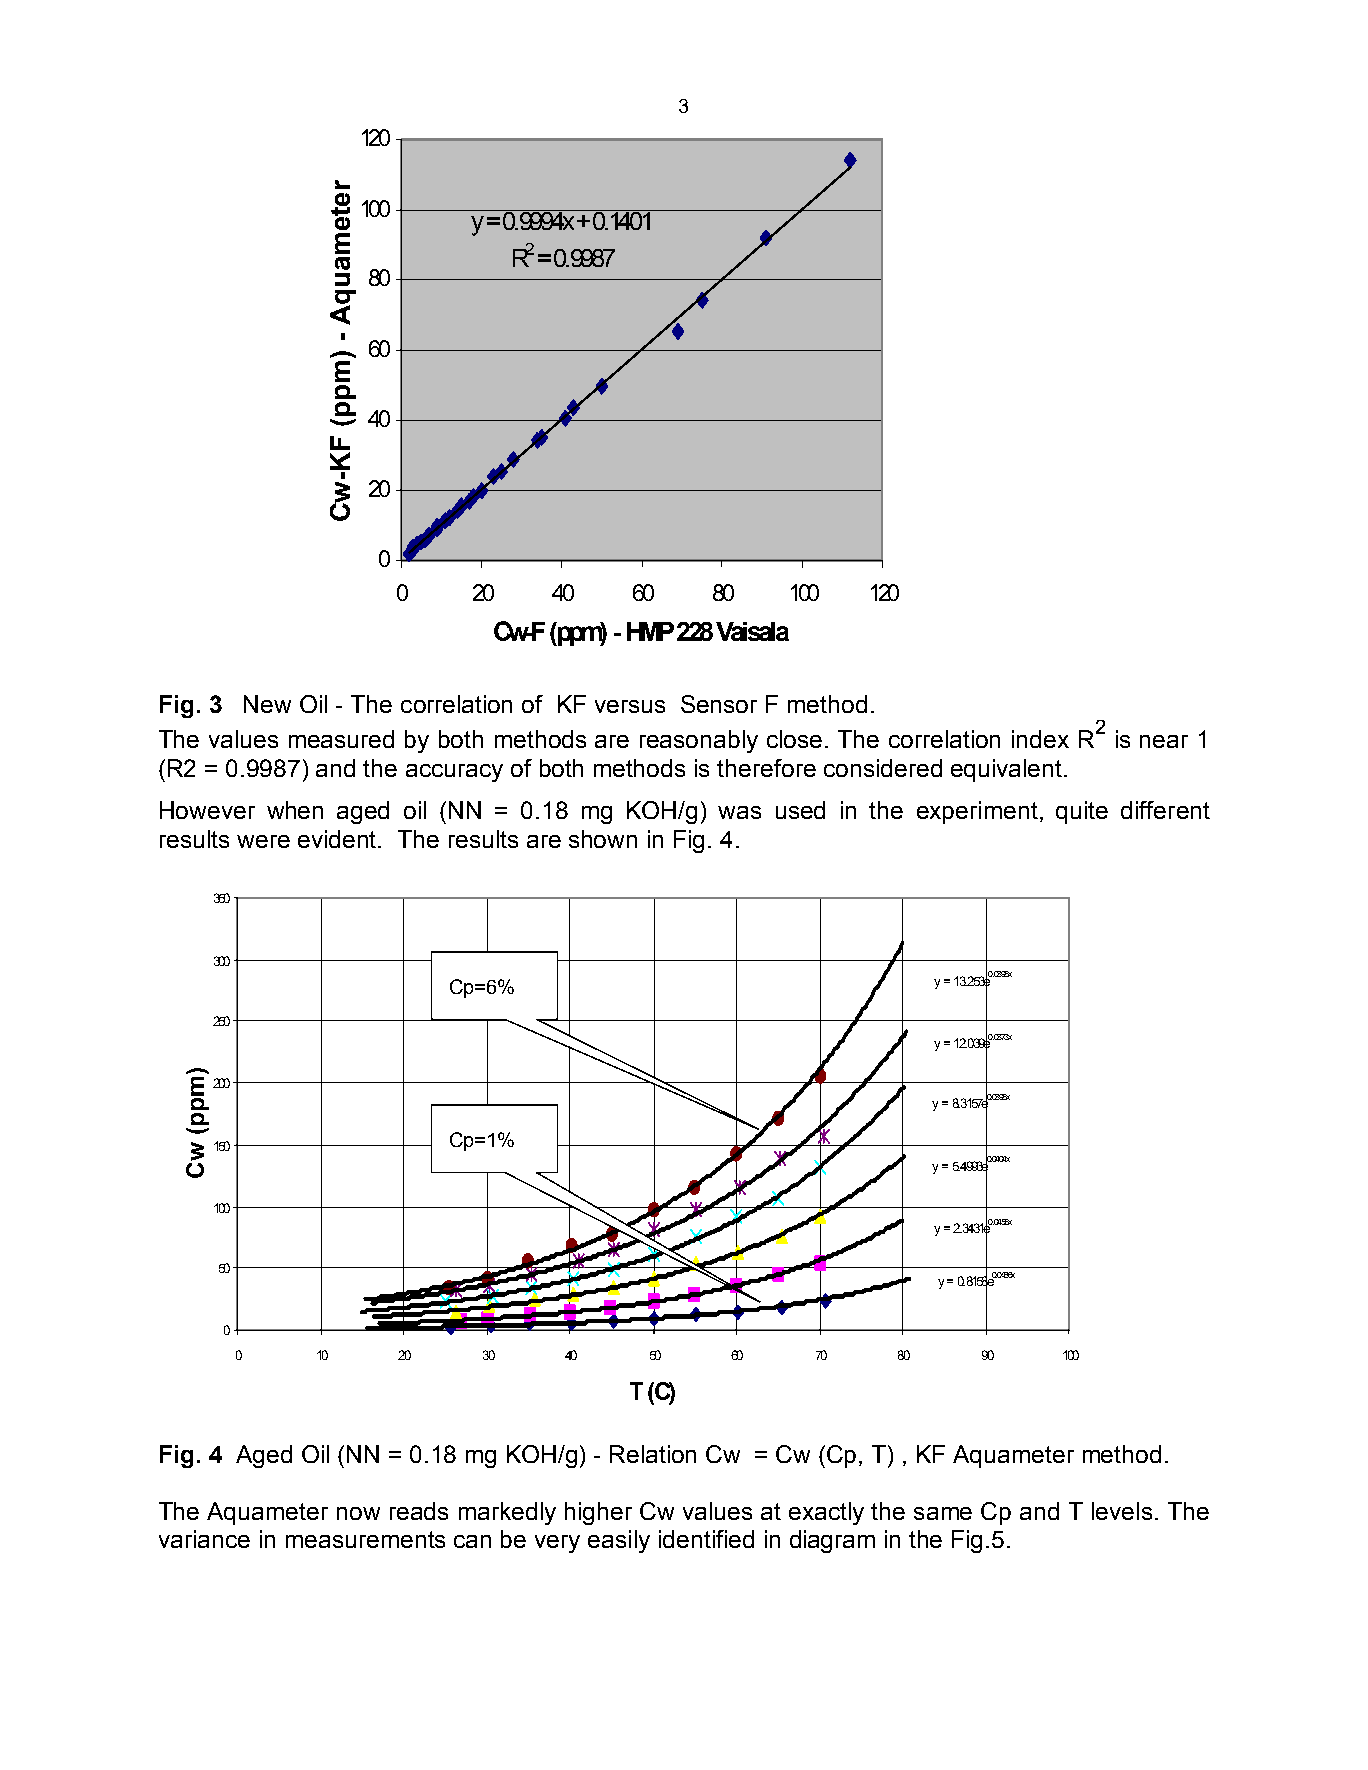 The width and height of the screenshot is (1368, 1770). What do you see at coordinates (603, 839) in the screenshot?
I see `shown` at bounding box center [603, 839].
